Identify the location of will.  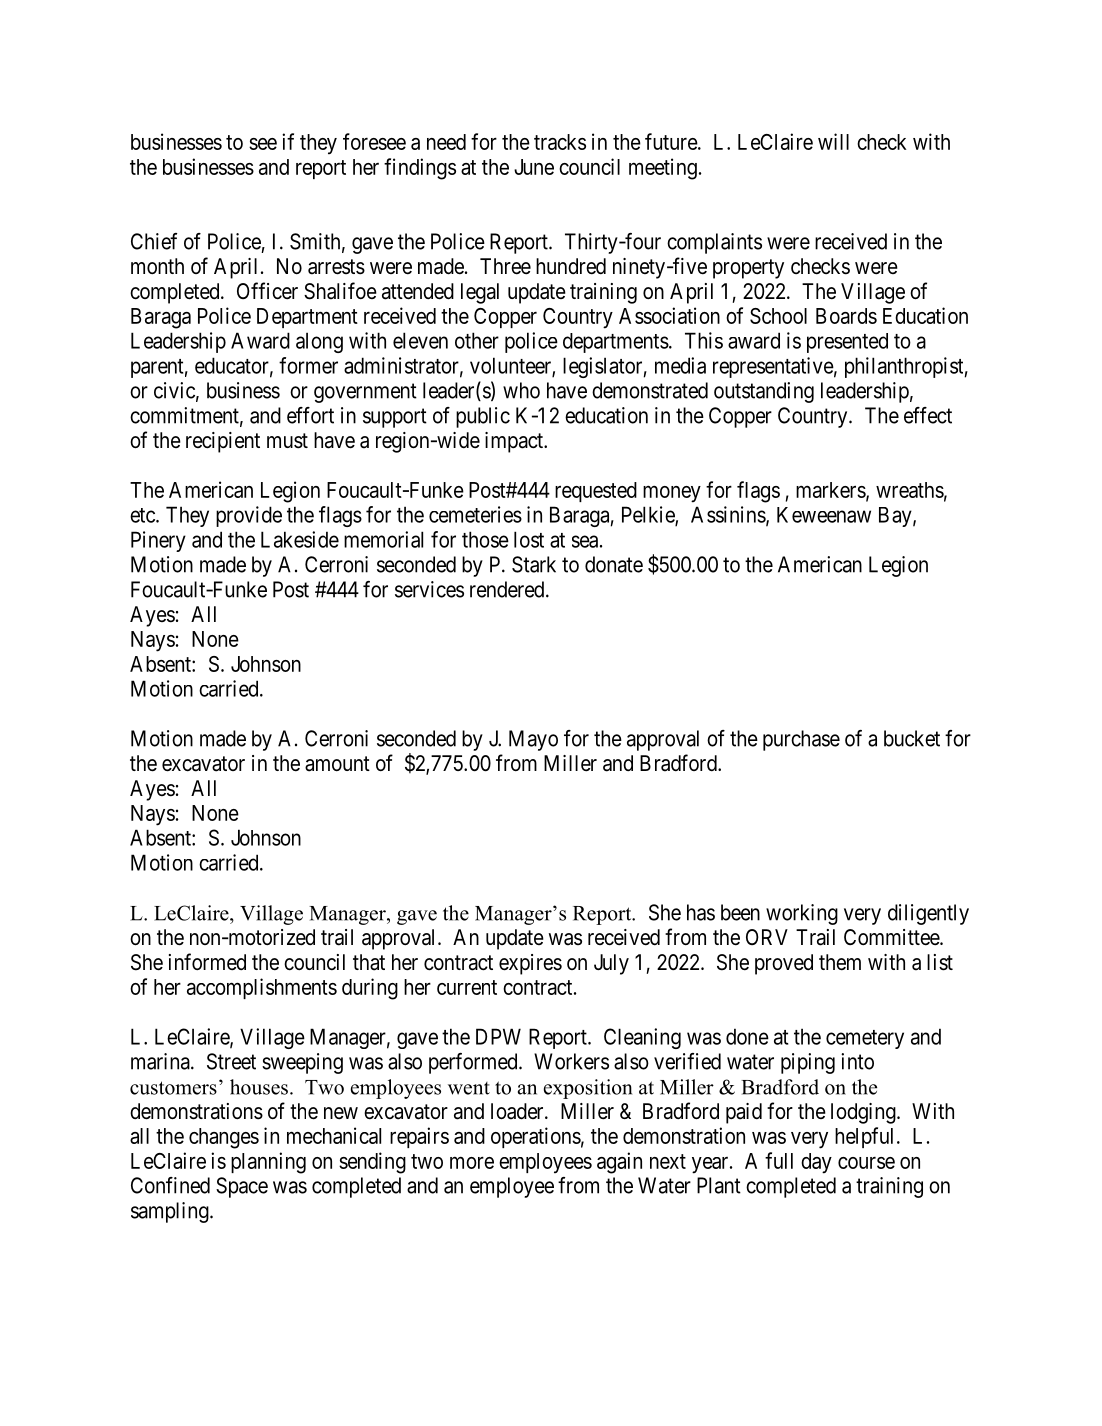
(833, 141).
